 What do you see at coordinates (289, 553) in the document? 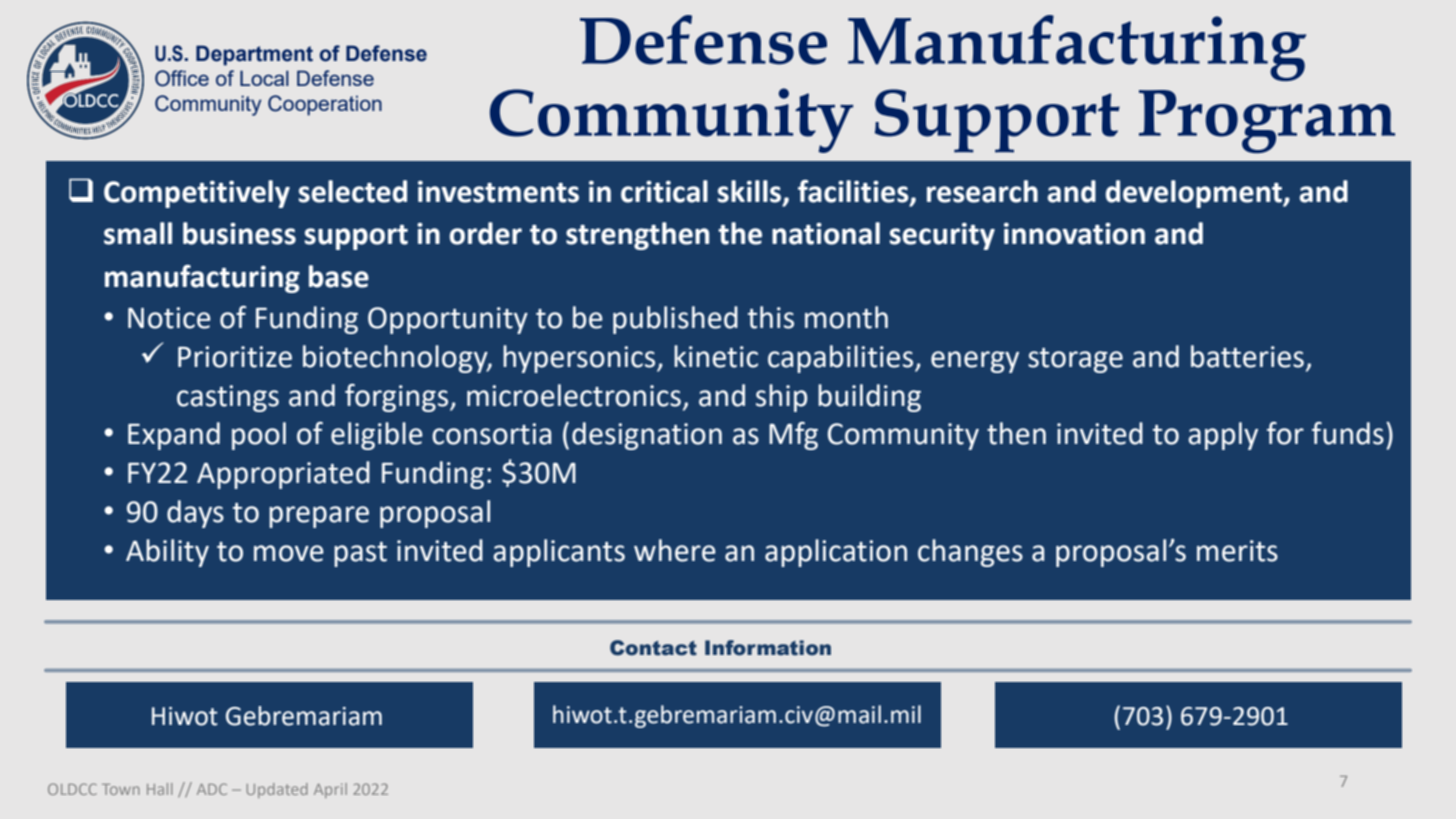
I see `move` at bounding box center [289, 553].
